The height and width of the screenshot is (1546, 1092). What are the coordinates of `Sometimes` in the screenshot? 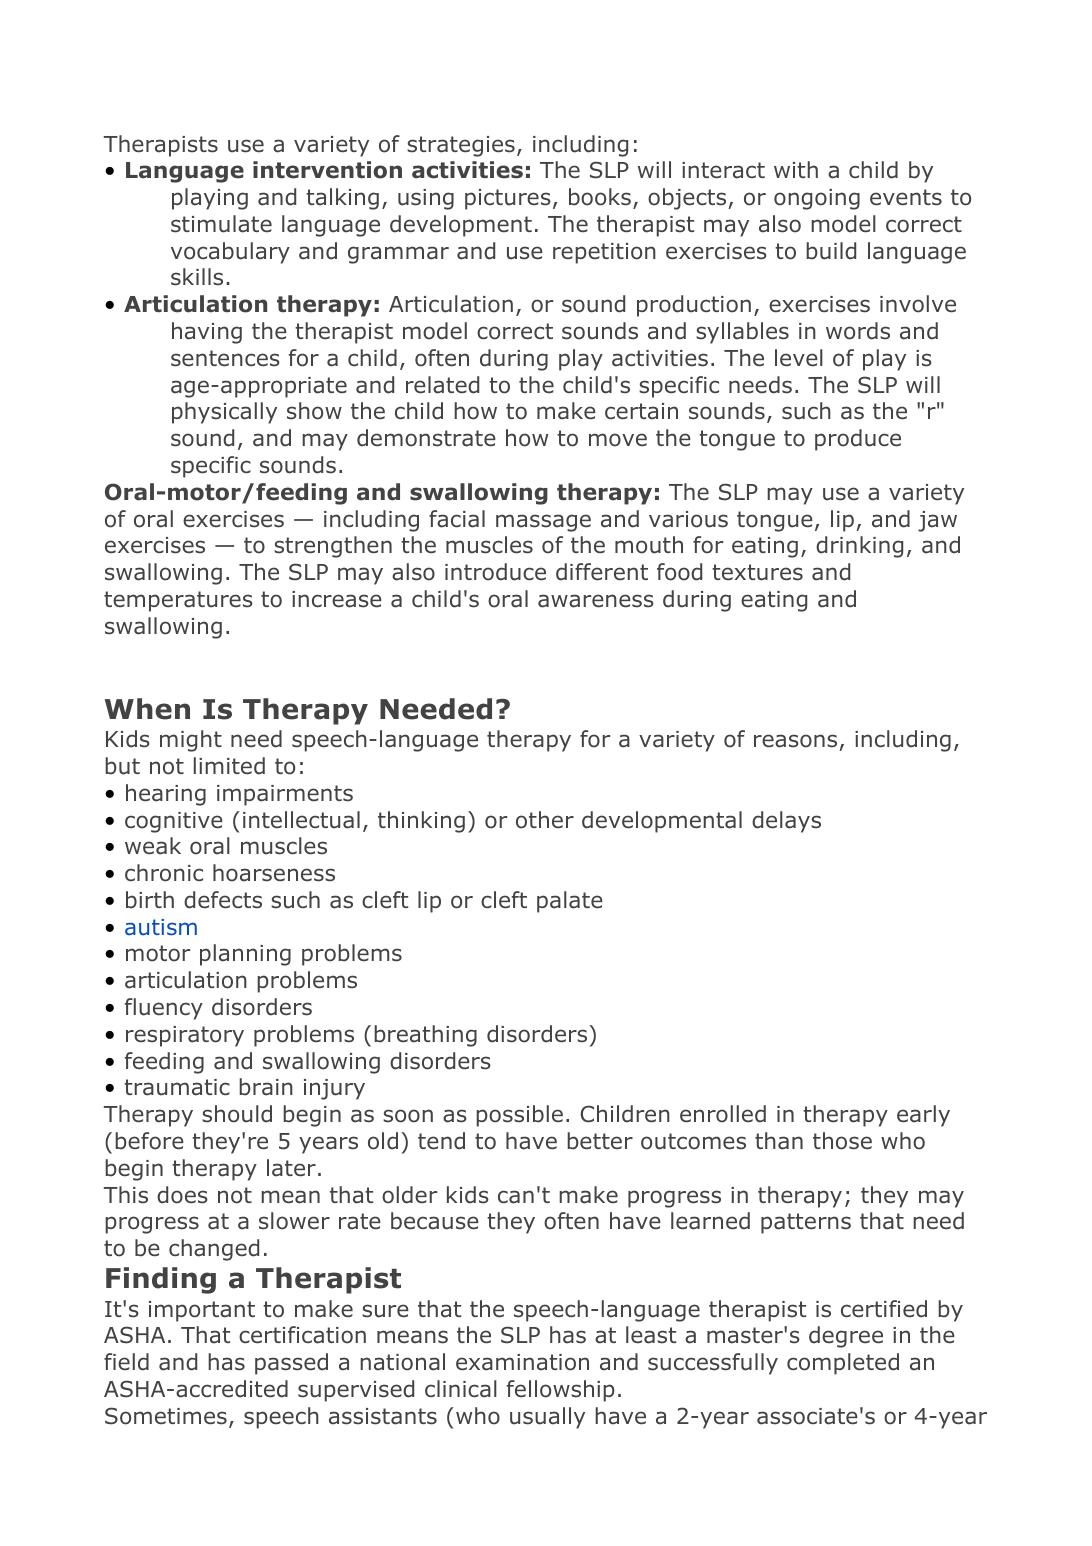 It's located at (166, 1416).
